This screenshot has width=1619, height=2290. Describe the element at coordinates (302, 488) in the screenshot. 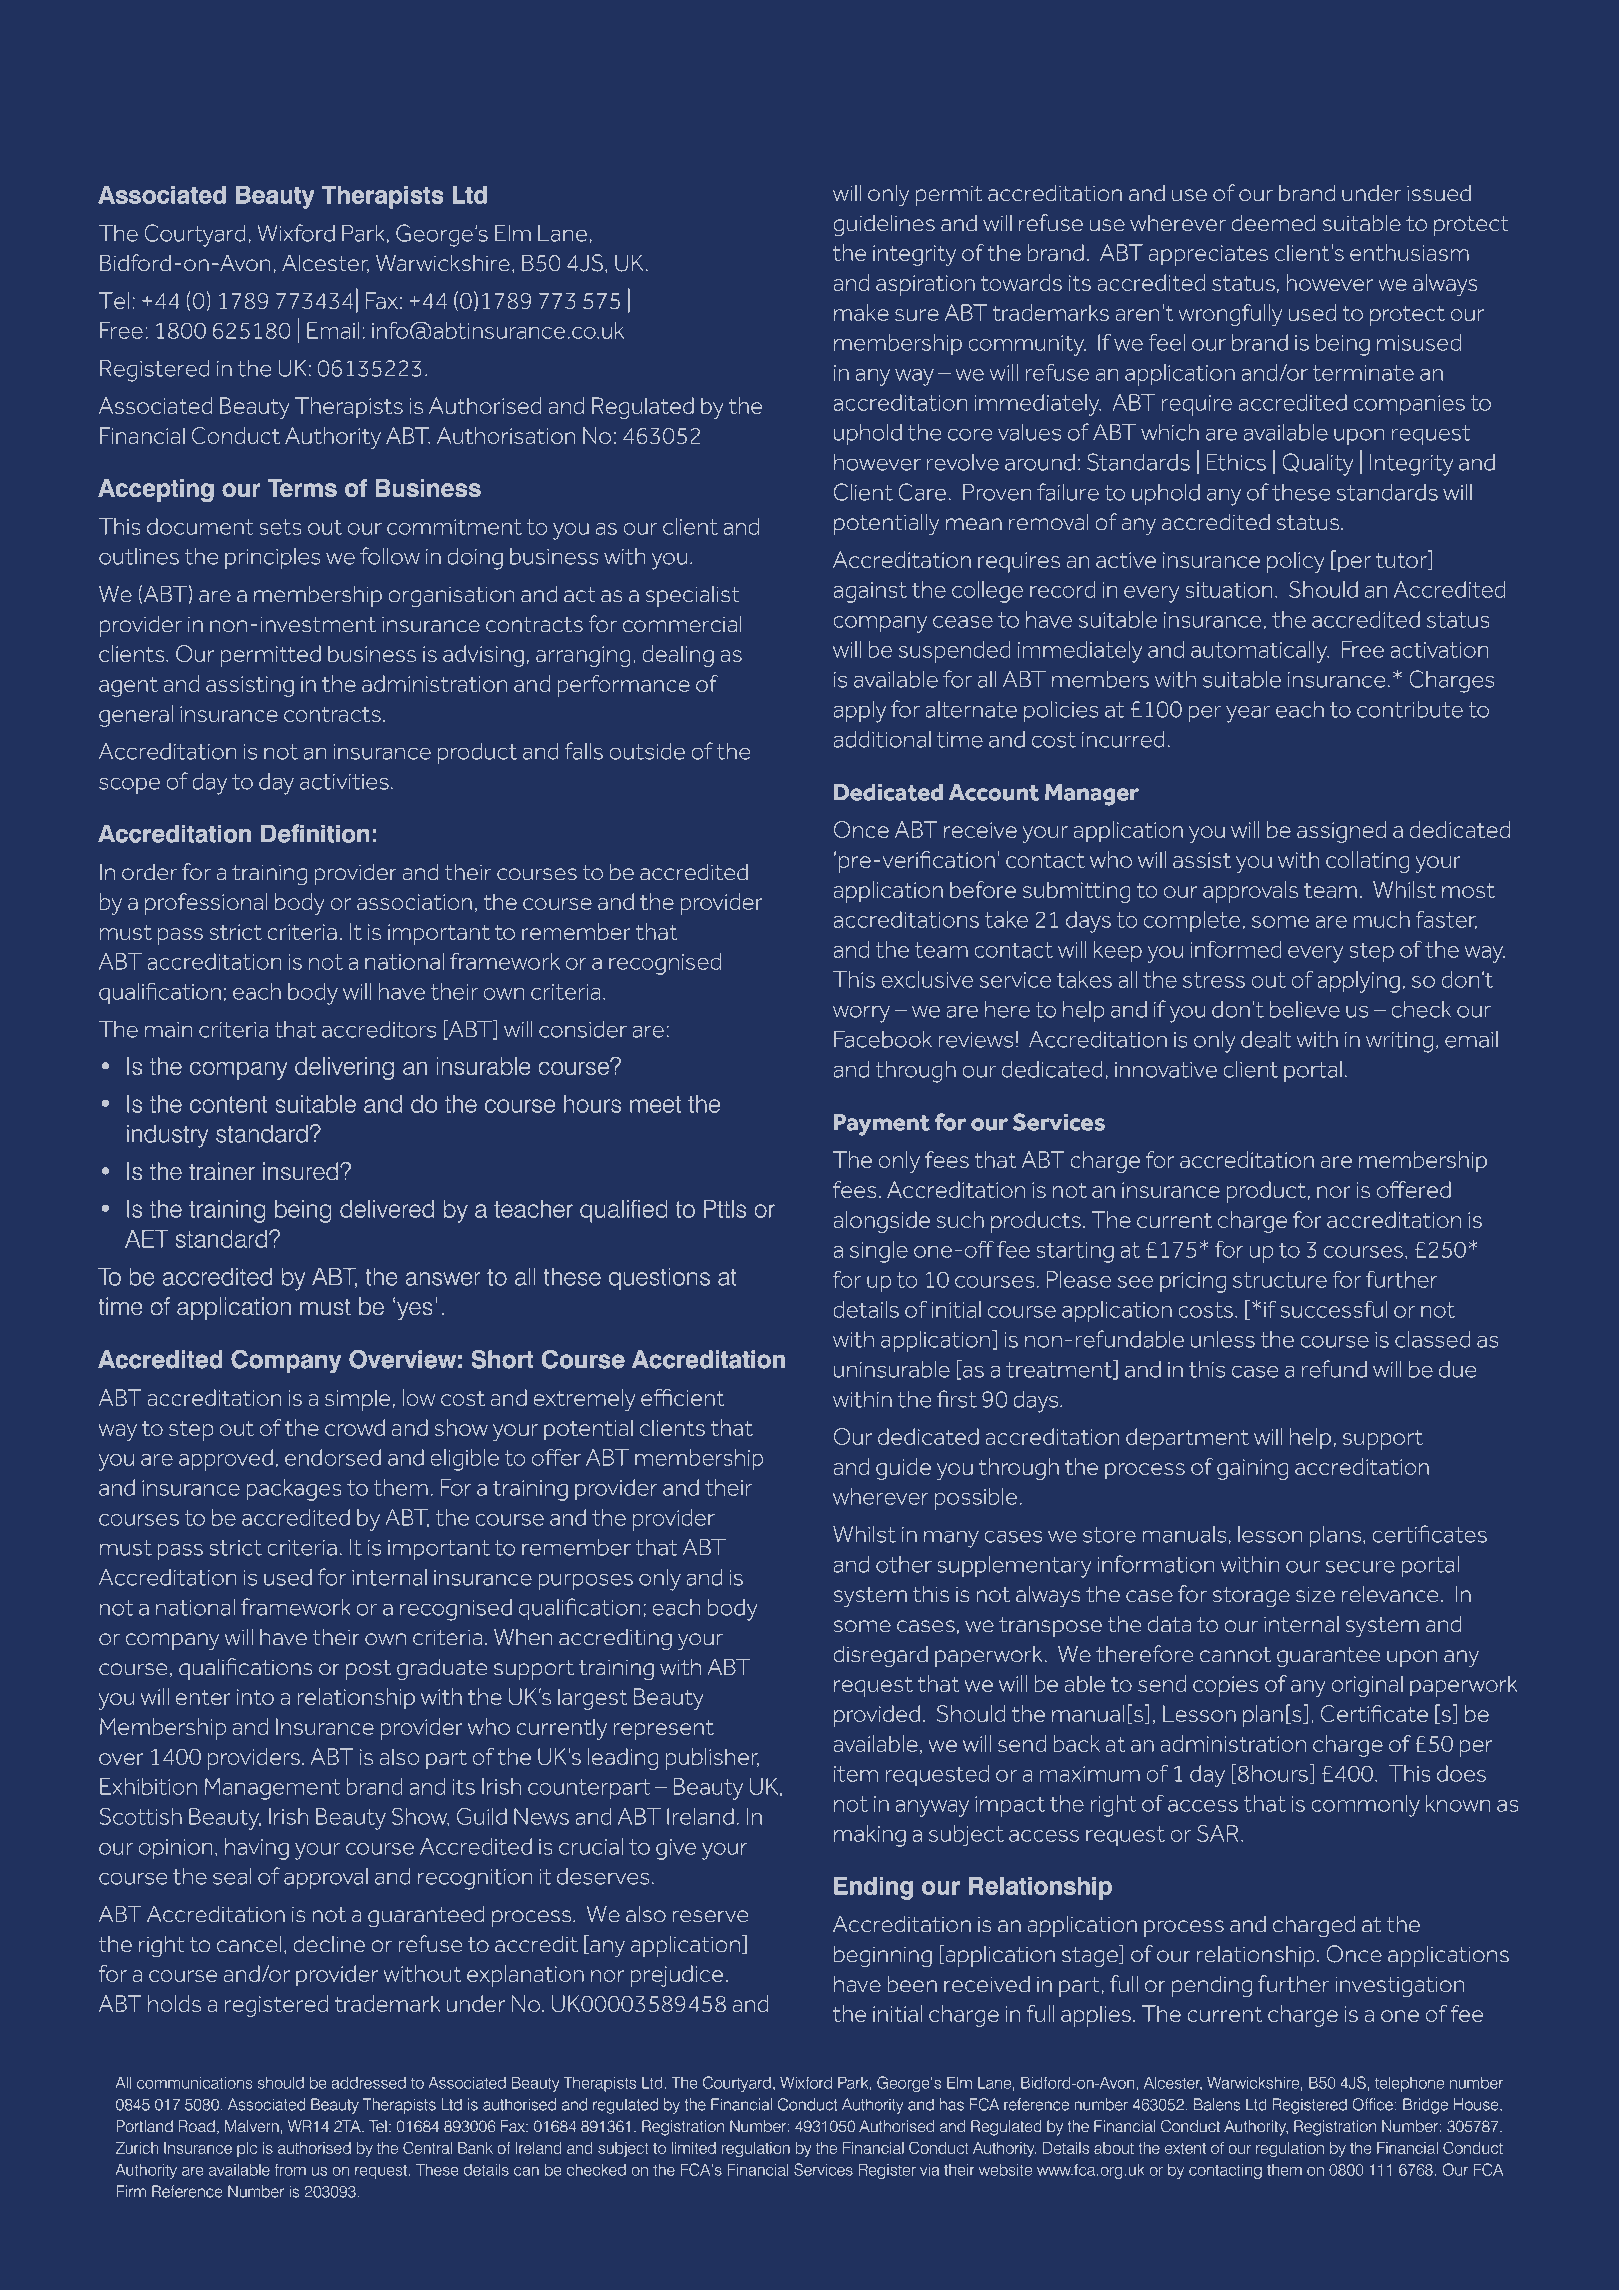

I see `Terms` at that location.
